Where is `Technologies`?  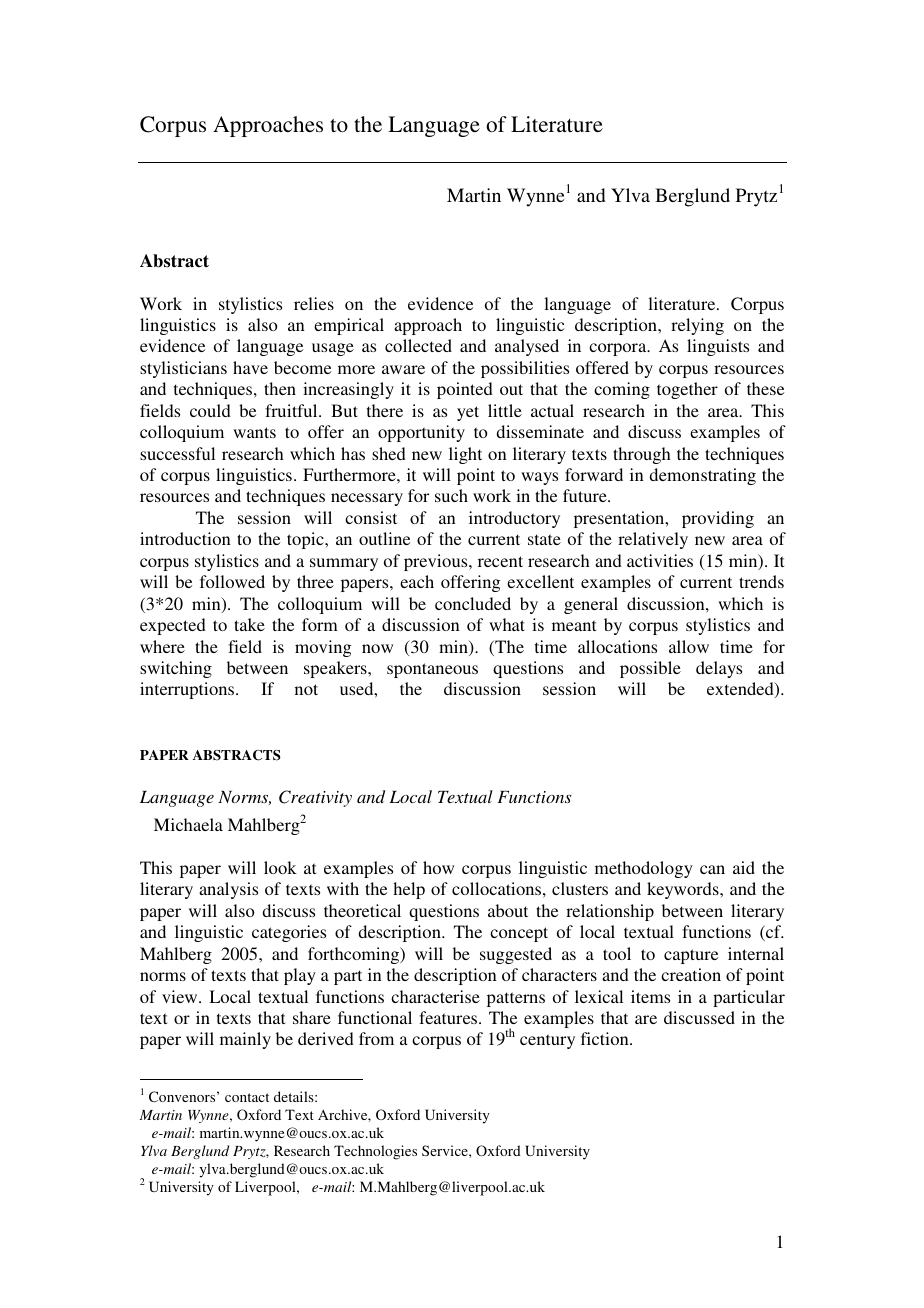
Technologies is located at coordinates (375, 1152).
